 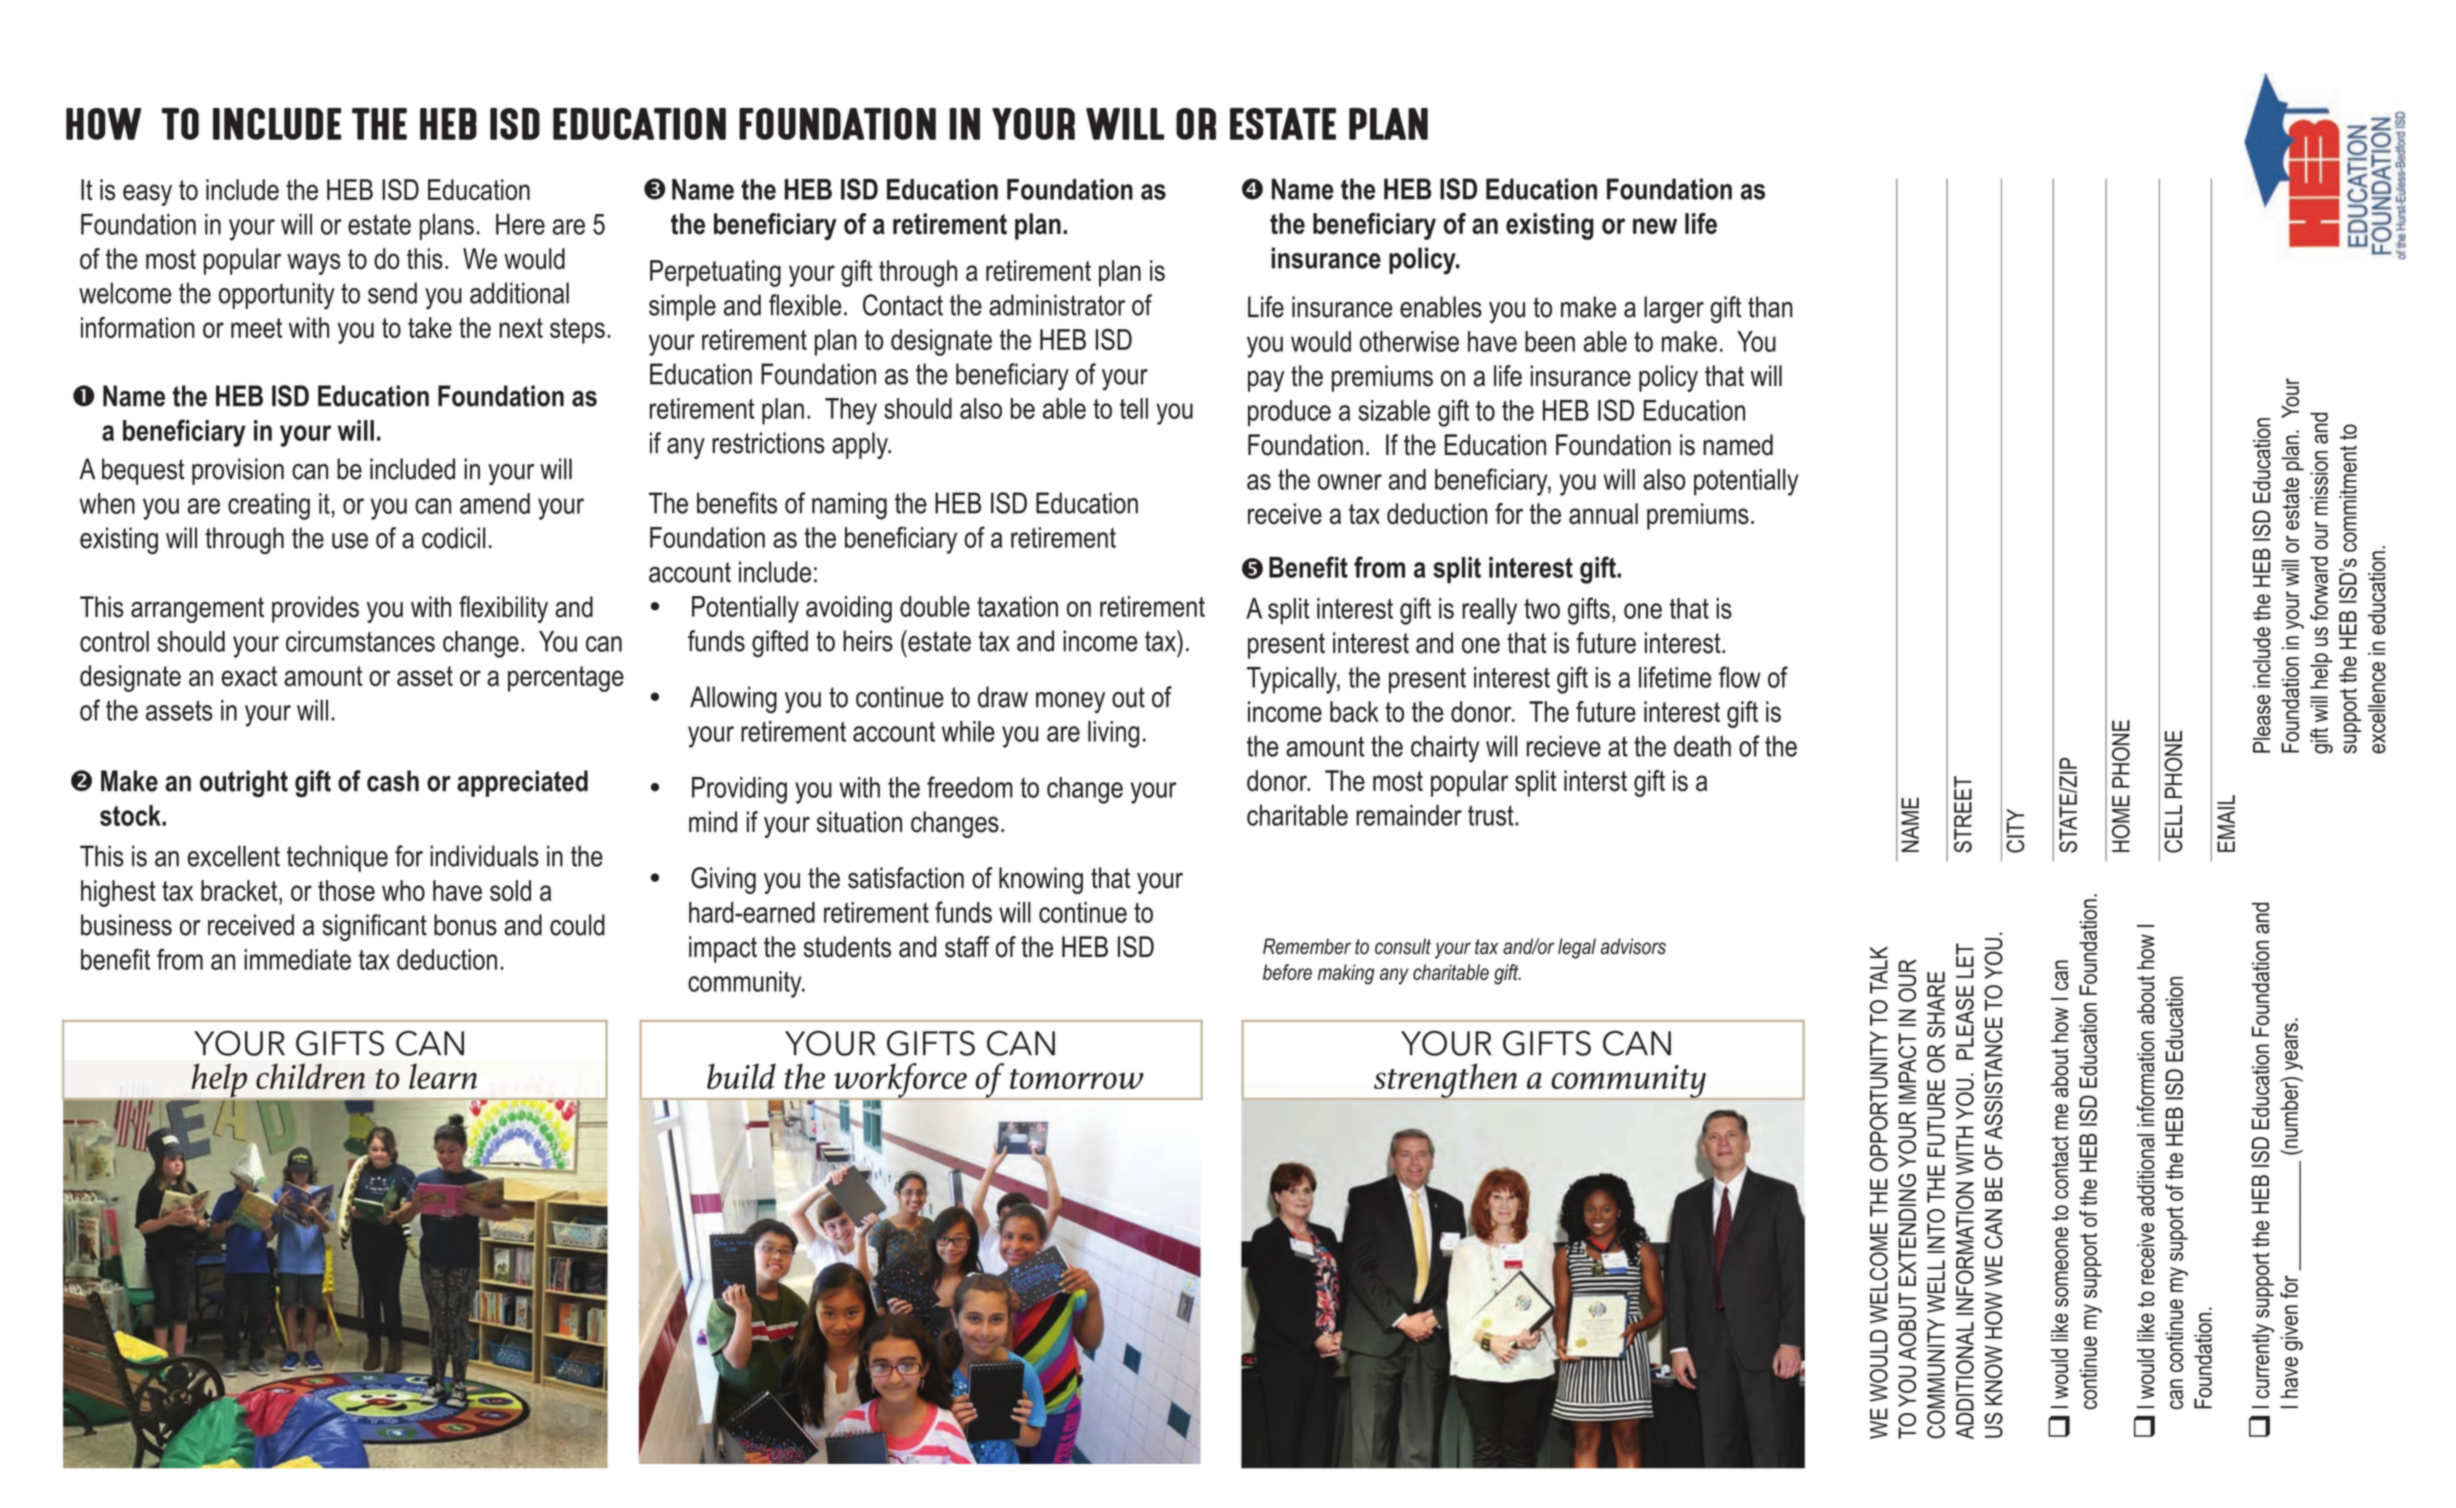 What do you see at coordinates (1542, 609) in the screenshot?
I see `two` at bounding box center [1542, 609].
